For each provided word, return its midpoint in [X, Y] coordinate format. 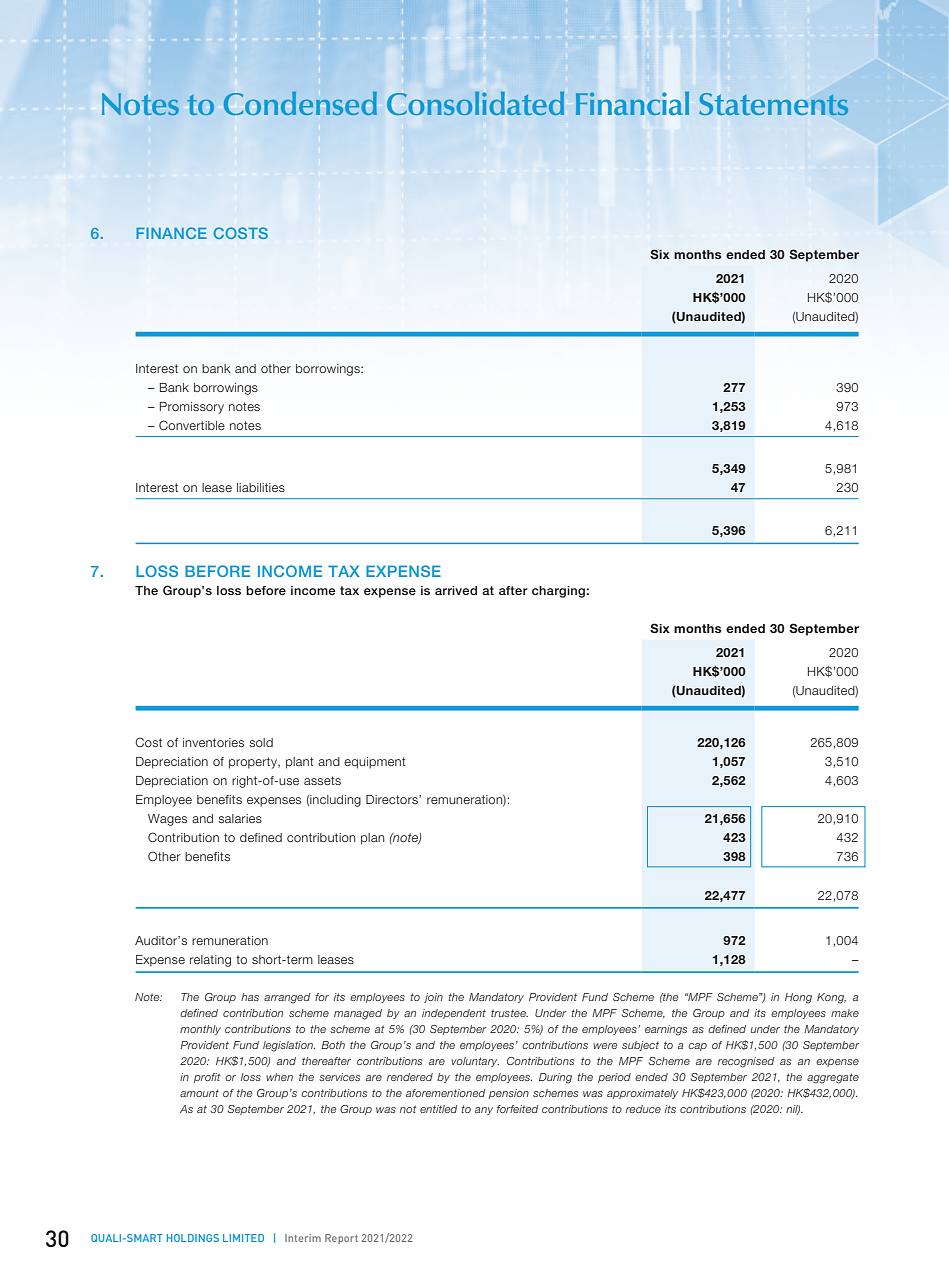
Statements [773, 104]
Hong [798, 998]
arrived [456, 590]
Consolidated [475, 103]
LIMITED [243, 1238]
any [484, 1111]
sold [261, 742]
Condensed [300, 103]
